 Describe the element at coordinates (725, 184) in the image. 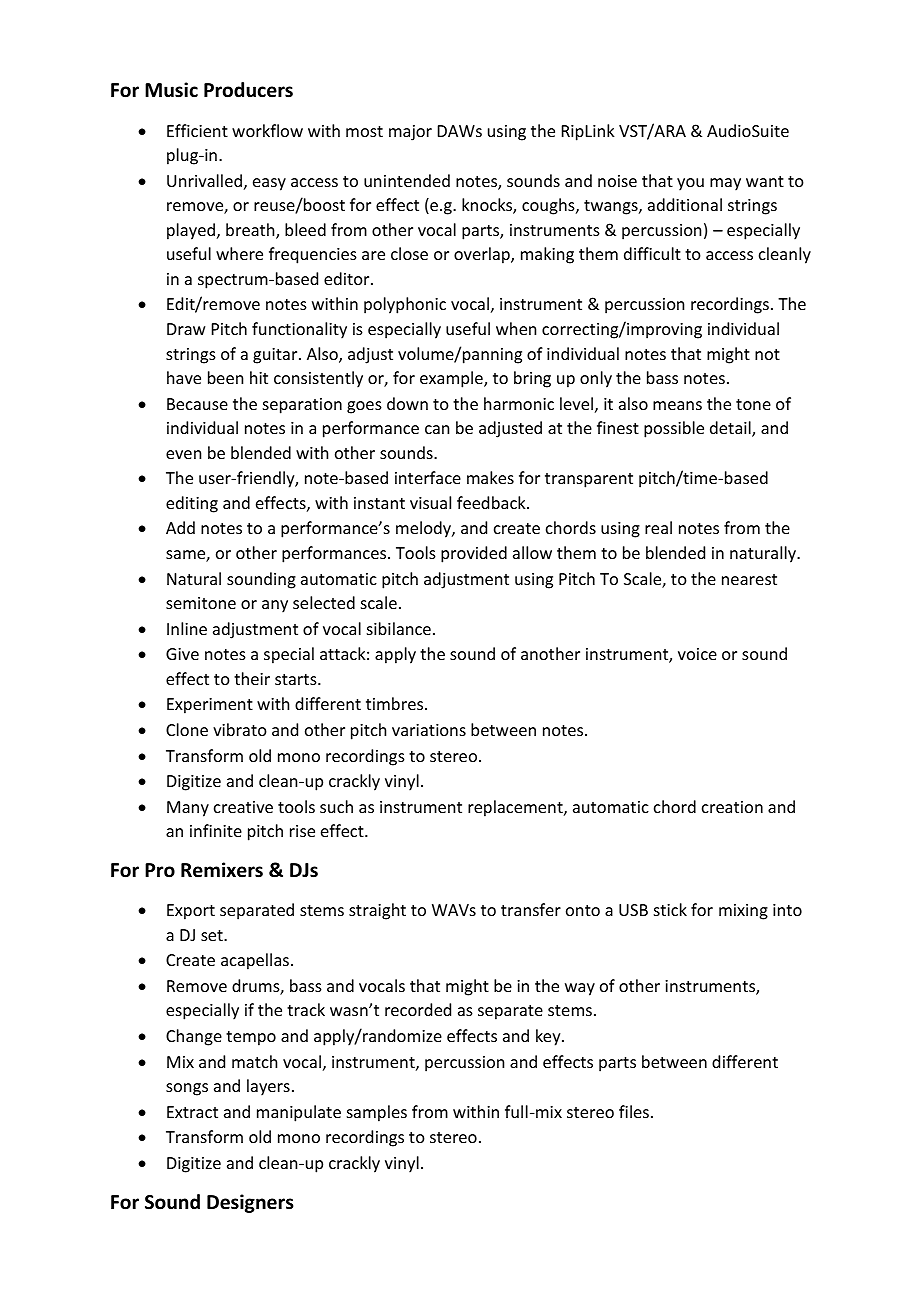

I see `may` at that location.
